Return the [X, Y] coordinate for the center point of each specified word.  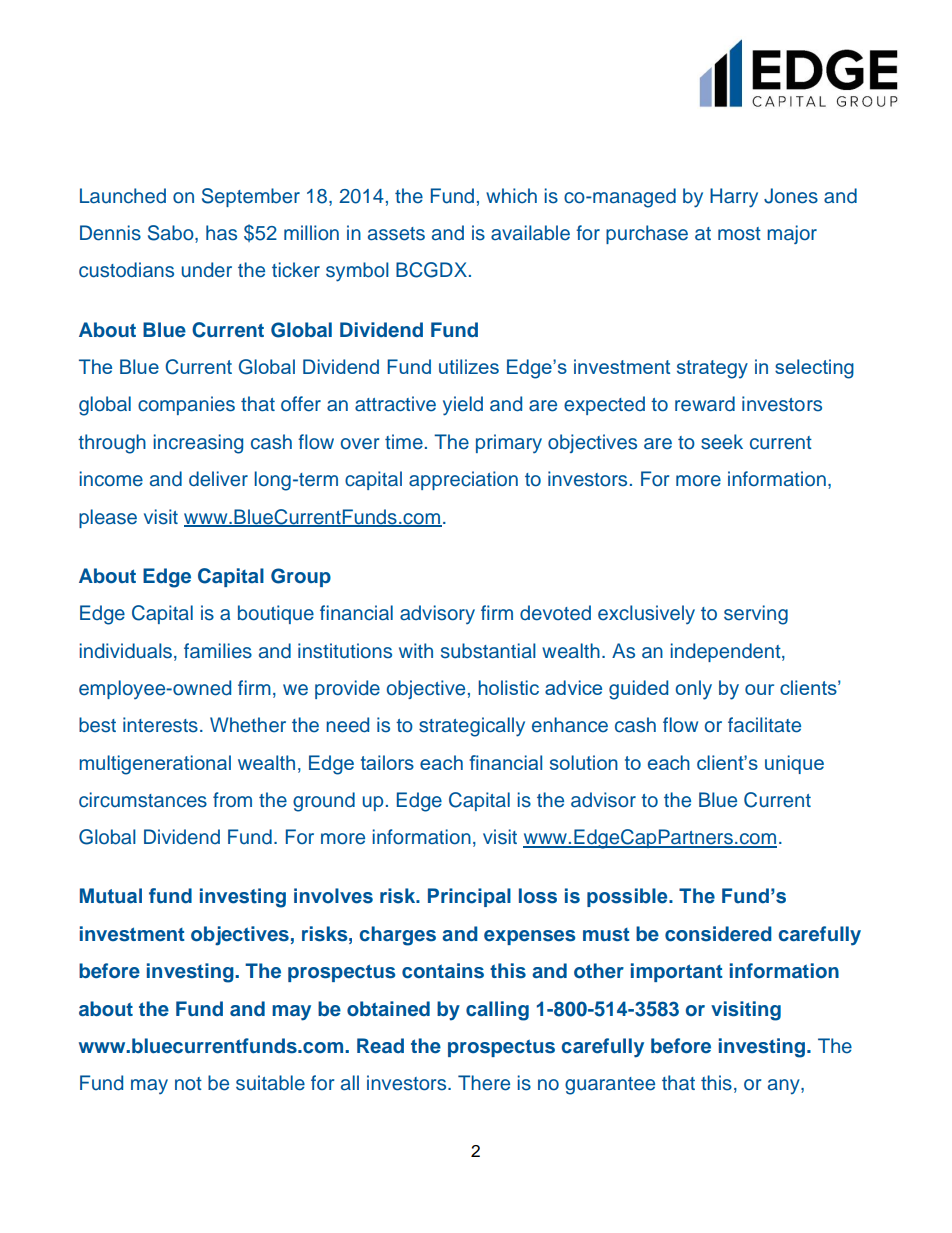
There [484, 1083]
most [739, 234]
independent [727, 652]
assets [396, 234]
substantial [488, 651]
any [785, 1087]
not [188, 1084]
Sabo [172, 234]
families [218, 651]
